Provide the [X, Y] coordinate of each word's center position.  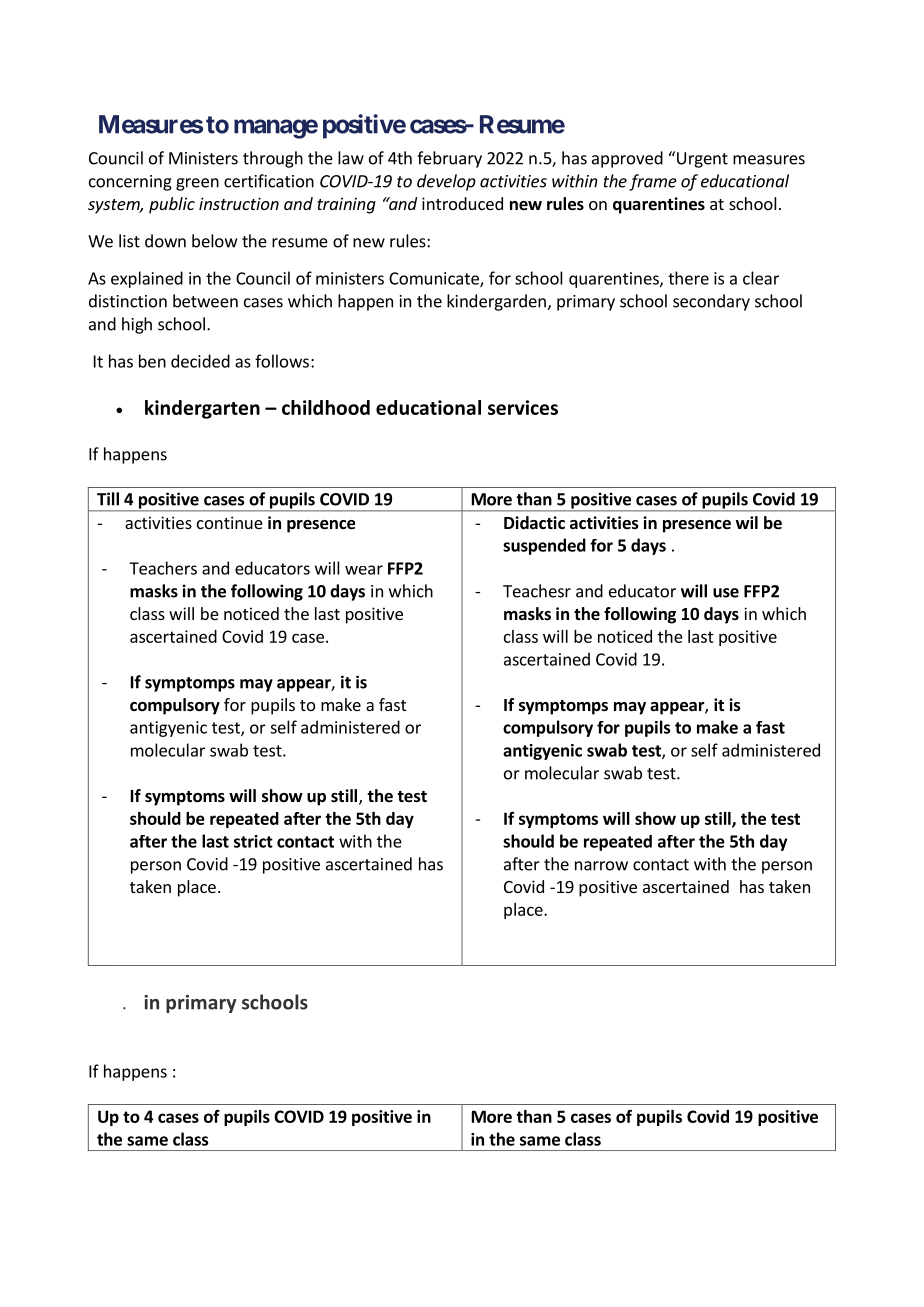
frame [653, 182]
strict [253, 841]
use [726, 593]
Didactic [534, 523]
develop [446, 182]
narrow [601, 866]
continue [230, 522]
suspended [544, 546]
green [197, 184]
